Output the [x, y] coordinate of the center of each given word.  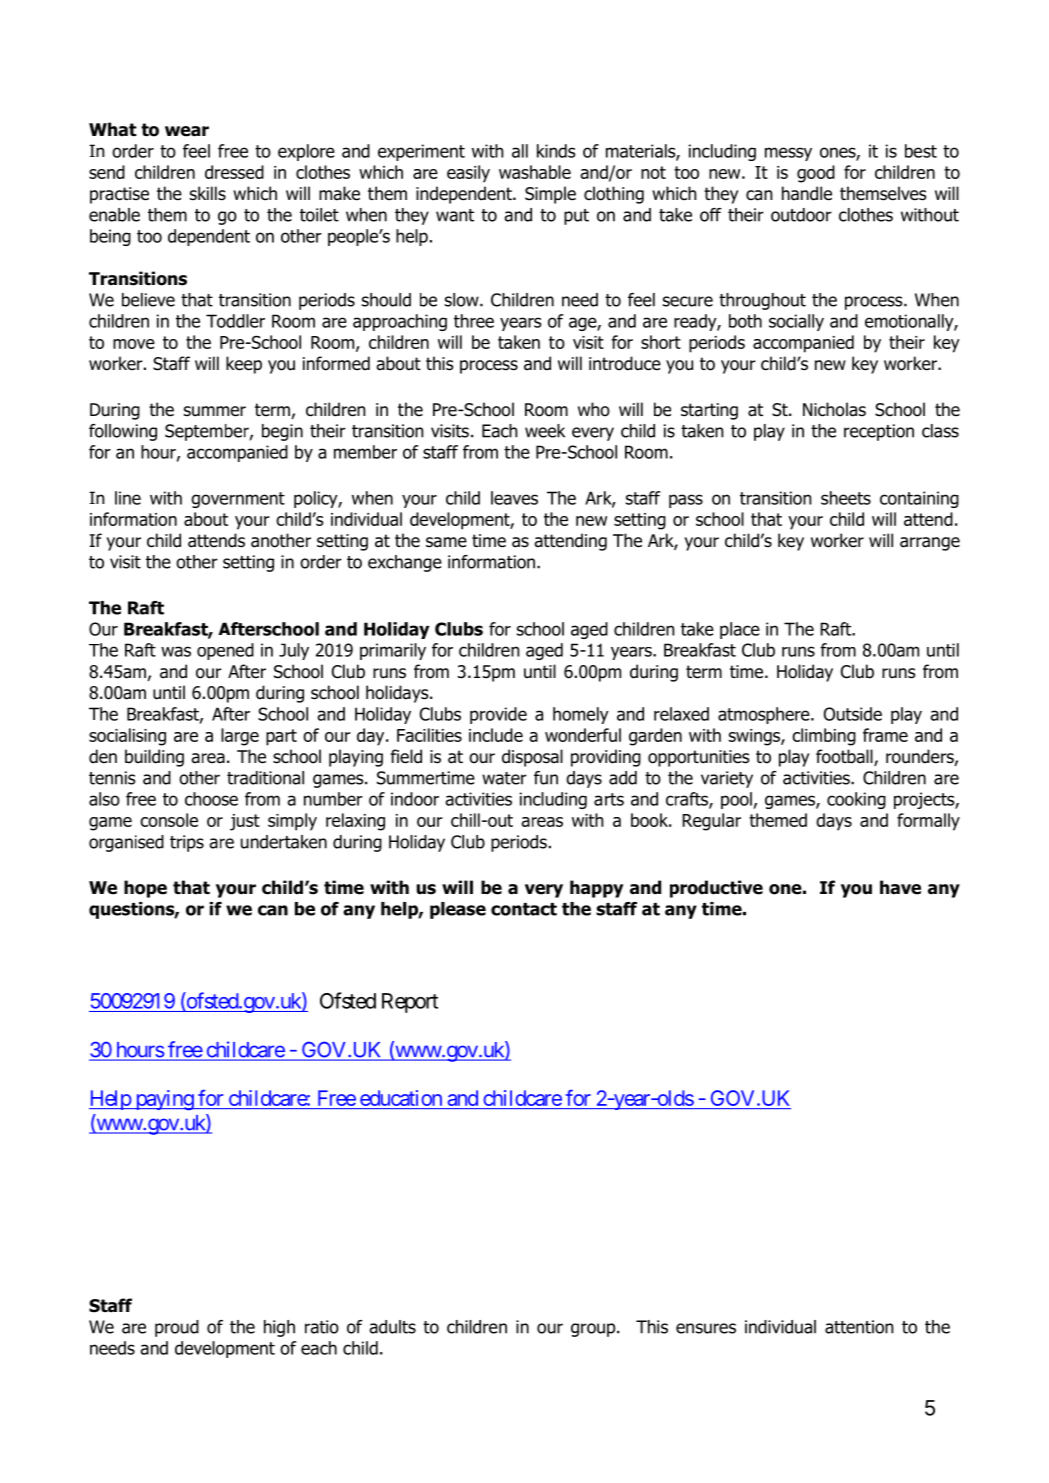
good [816, 174]
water [504, 778]
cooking [856, 800]
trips [187, 843]
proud [177, 1328]
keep [244, 365]
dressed [234, 172]
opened [225, 651]
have [900, 887]
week [545, 431]
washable [535, 172]
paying [164, 1100]
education [401, 1098]
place [740, 630]
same [446, 542]
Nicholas [834, 409]
